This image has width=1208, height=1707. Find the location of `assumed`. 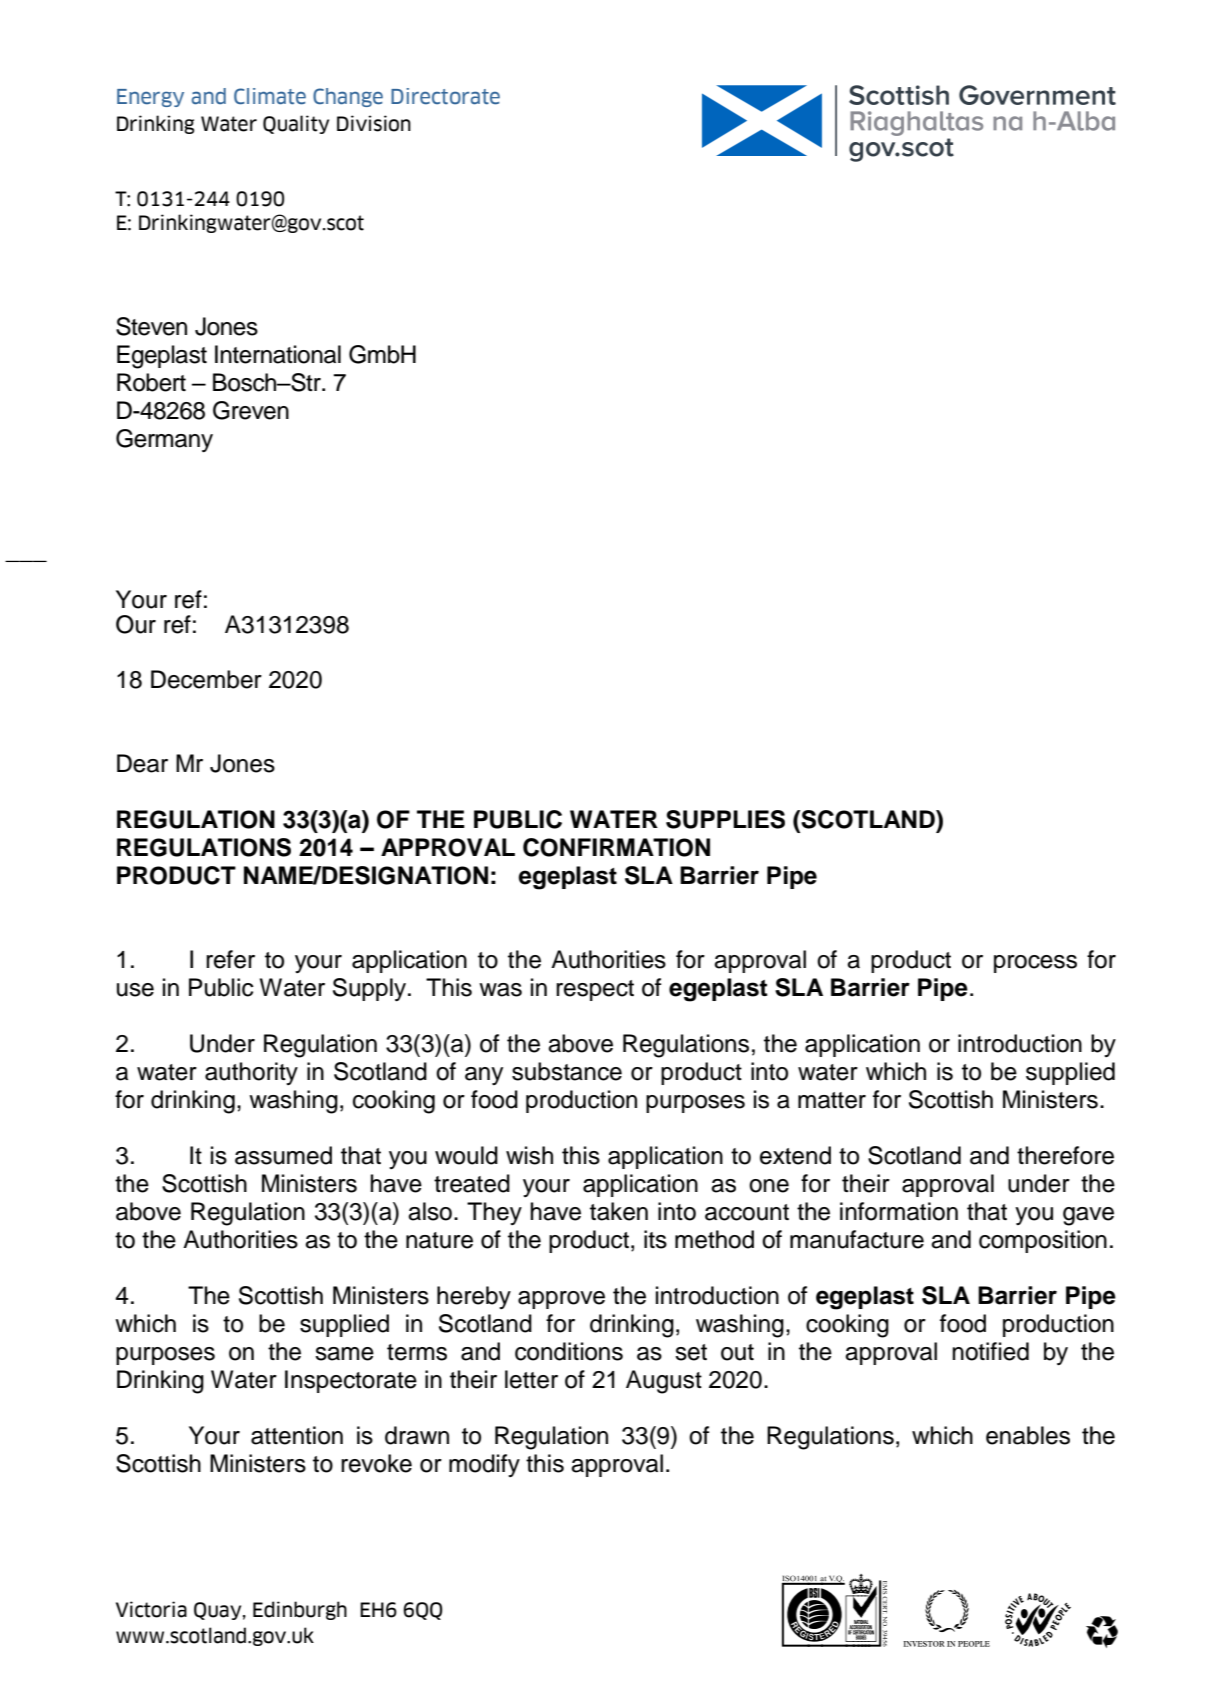

assumed is located at coordinates (283, 1155).
